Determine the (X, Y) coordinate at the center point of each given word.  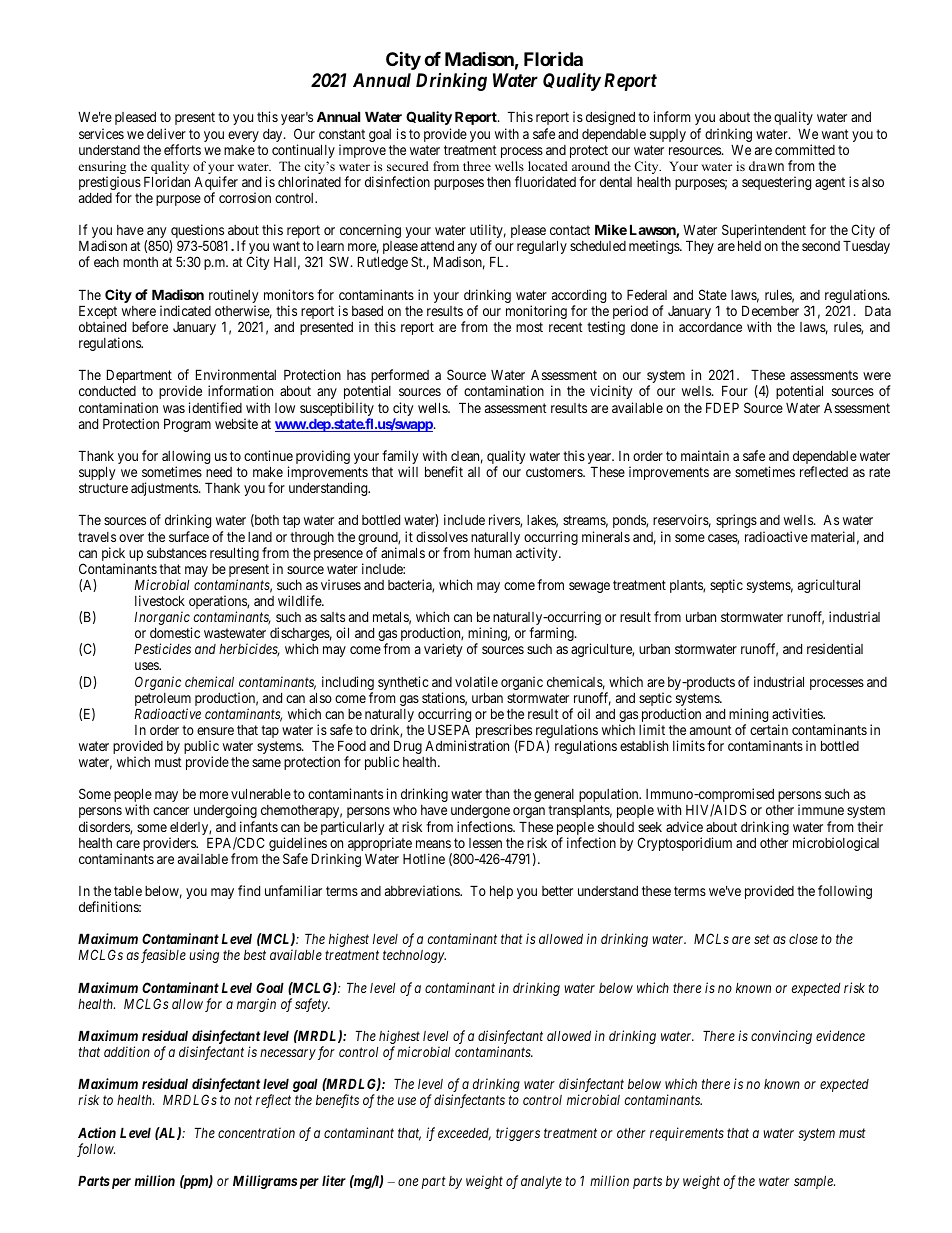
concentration (256, 1132)
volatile (476, 681)
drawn (766, 166)
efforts (182, 149)
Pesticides (162, 648)
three (477, 166)
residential (835, 648)
